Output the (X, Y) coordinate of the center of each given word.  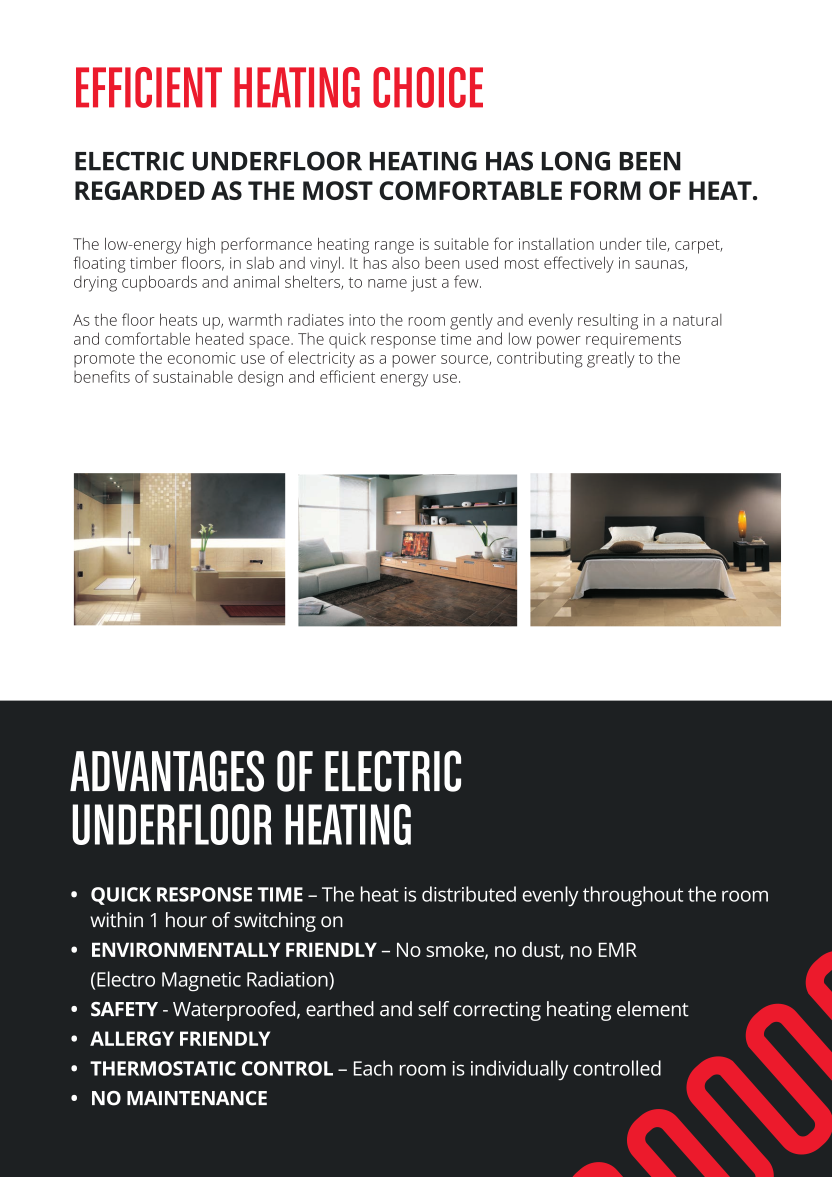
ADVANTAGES (167, 771)
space (270, 342)
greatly (611, 359)
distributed (469, 894)
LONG (576, 161)
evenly (550, 896)
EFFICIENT (149, 87)
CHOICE (428, 87)
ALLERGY (132, 1038)
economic (202, 358)
